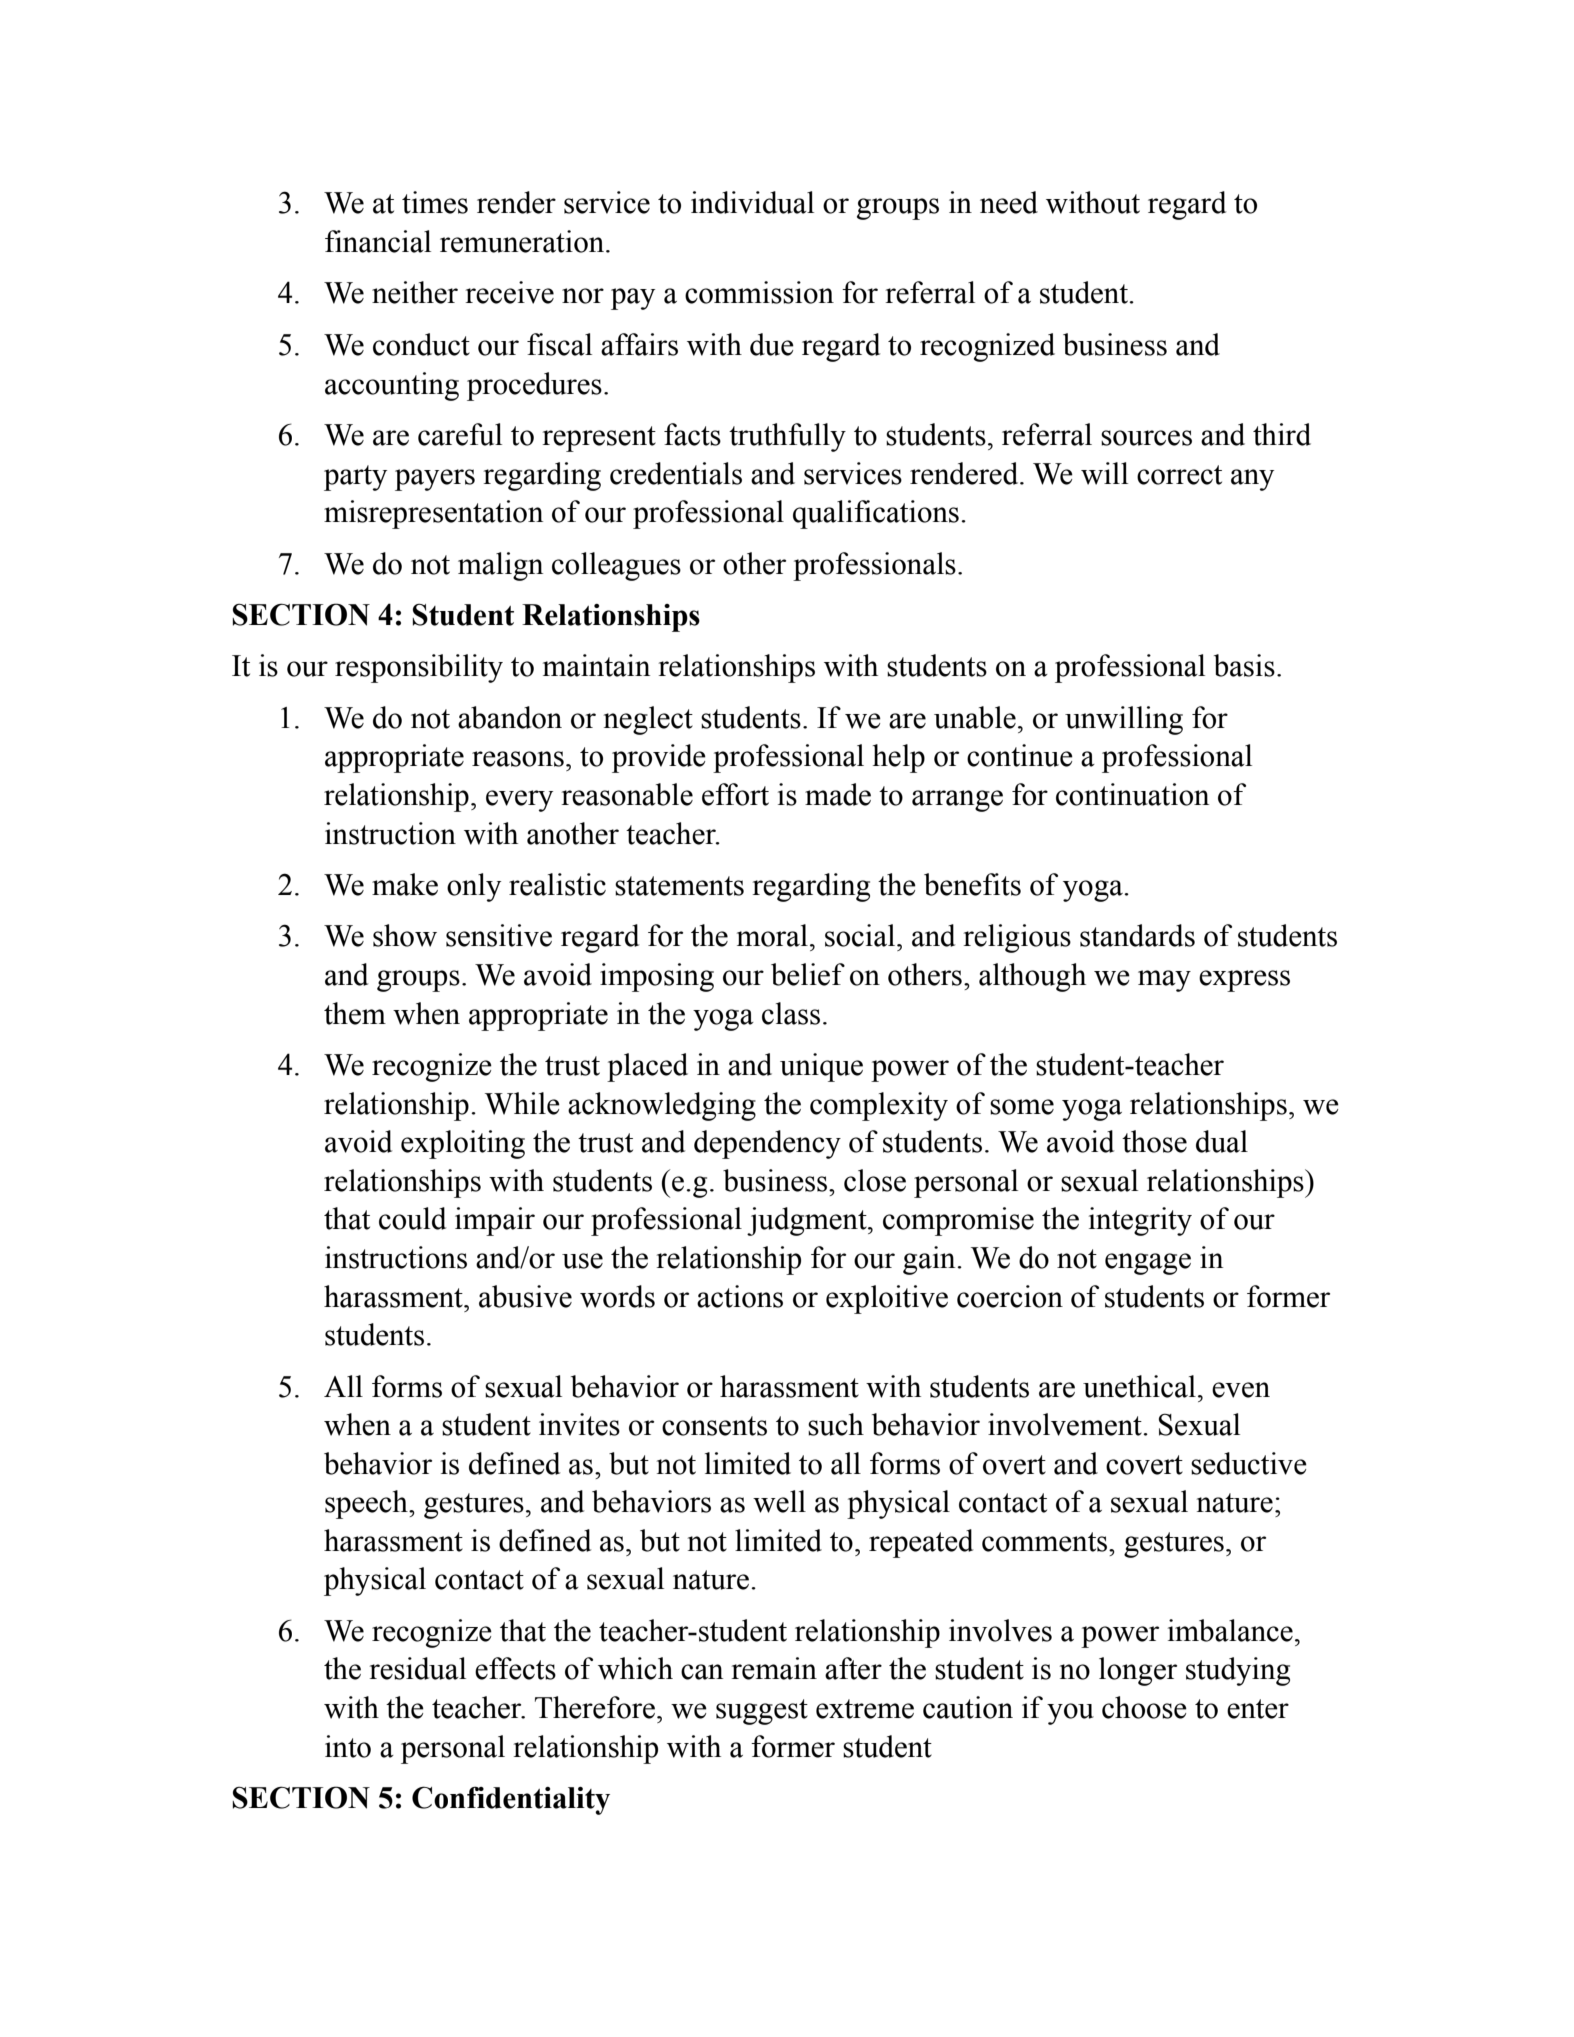 This screenshot has width=1574, height=2037. I want to click on continuation, so click(1132, 794).
